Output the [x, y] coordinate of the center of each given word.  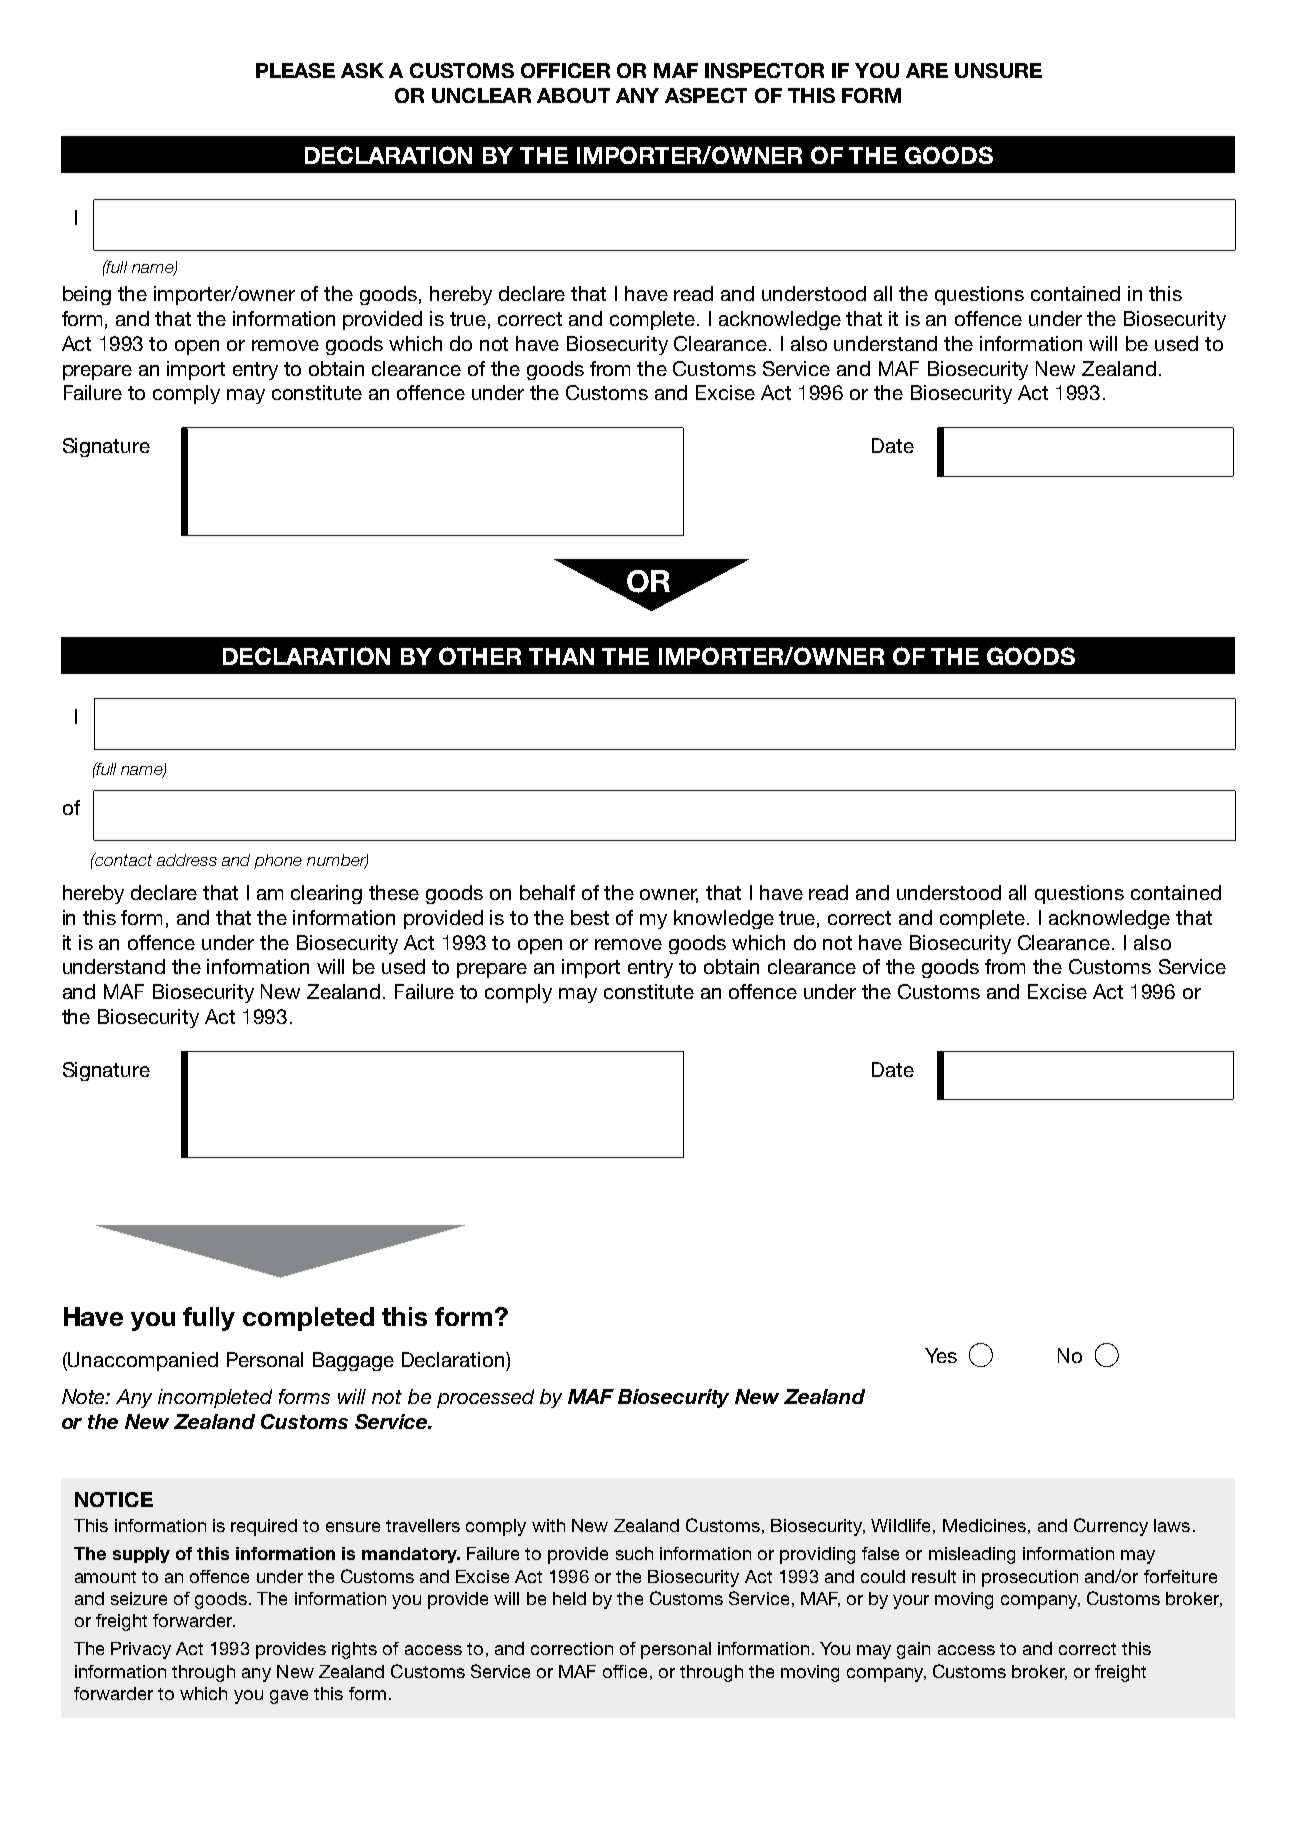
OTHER [480, 656]
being [87, 295]
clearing [326, 894]
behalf [547, 892]
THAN [561, 656]
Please [295, 70]
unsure [998, 70]
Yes [941, 1355]
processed [485, 1398]
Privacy [141, 1650]
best [590, 917]
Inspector [764, 70]
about [573, 95]
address [187, 860]
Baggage [353, 1361]
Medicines [984, 1525]
